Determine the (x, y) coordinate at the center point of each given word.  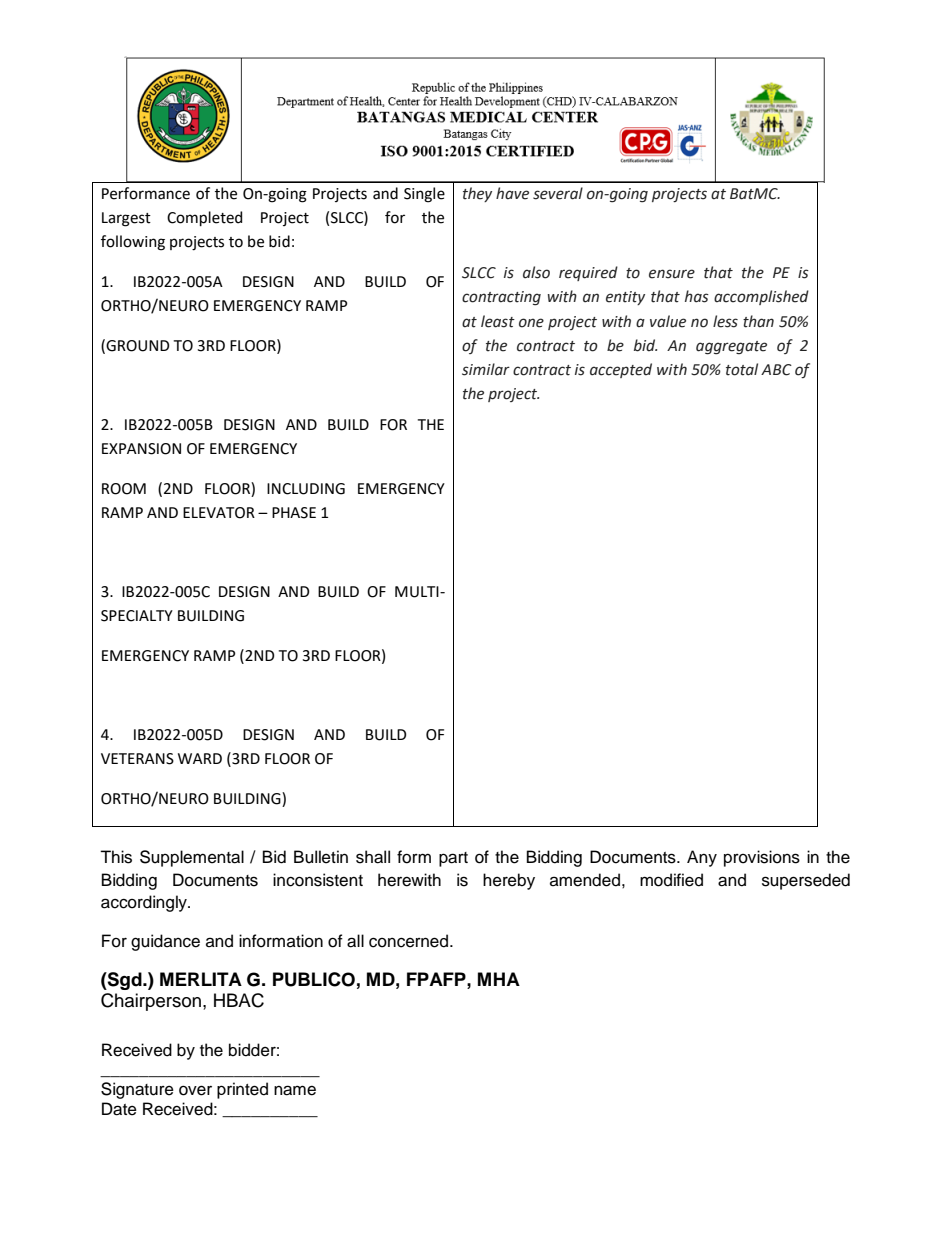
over (195, 1090)
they (477, 194)
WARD (200, 758)
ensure (672, 274)
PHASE (294, 513)
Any (702, 858)
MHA (499, 979)
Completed (204, 218)
